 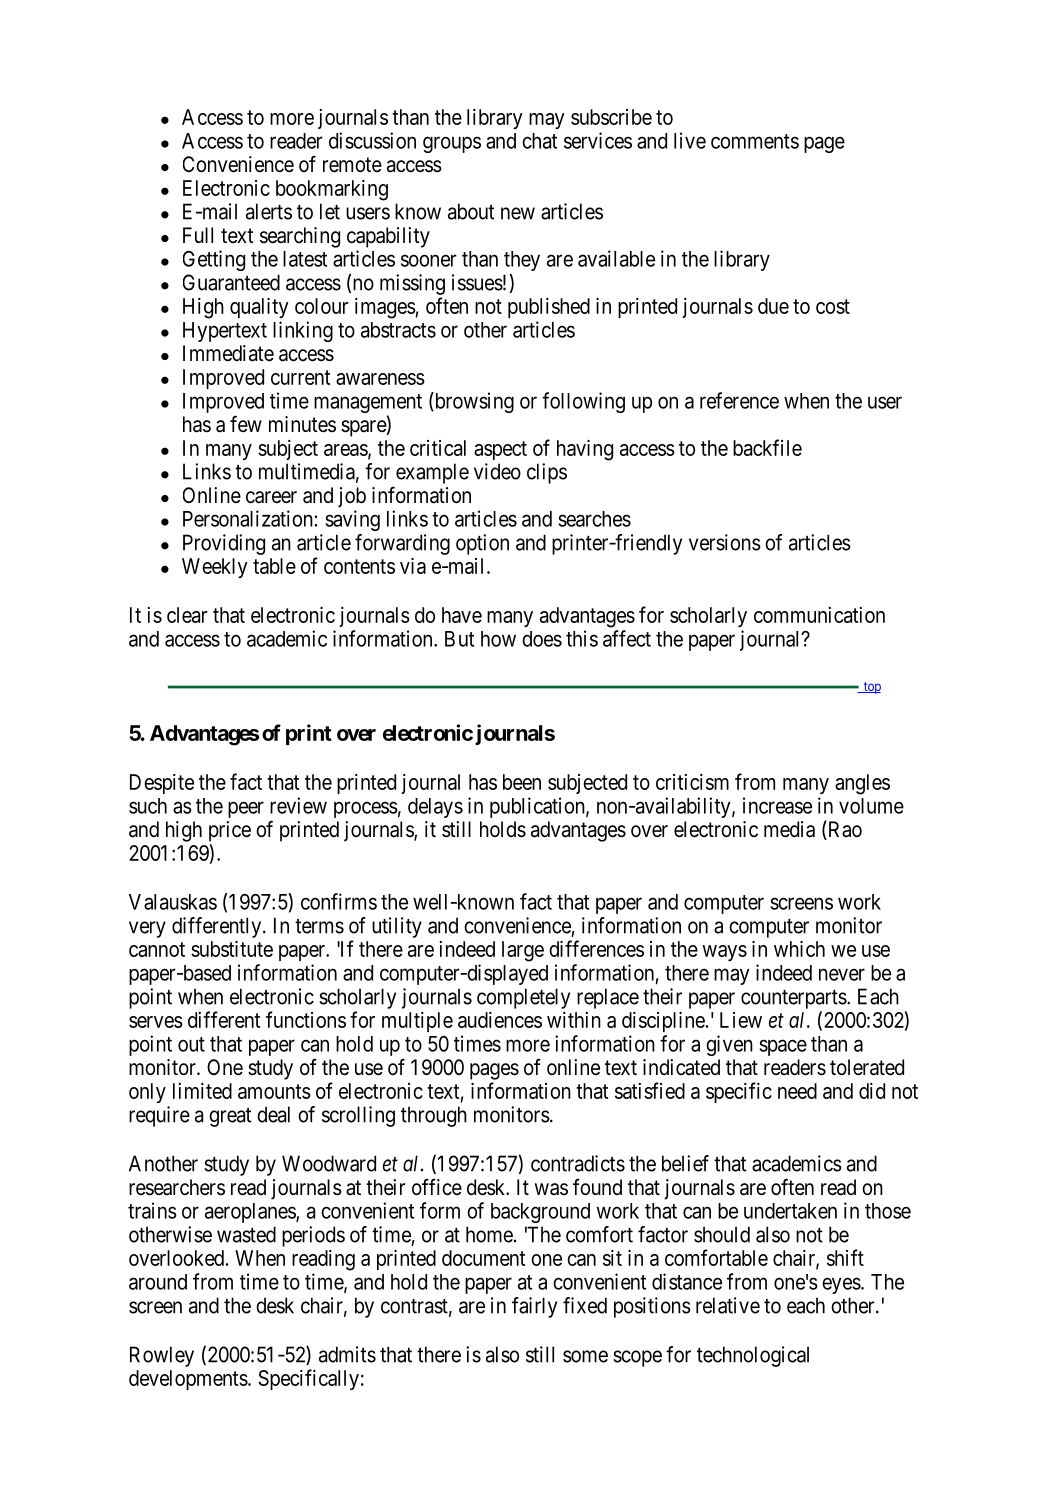 What do you see at coordinates (202, 1091) in the document?
I see `limited` at bounding box center [202, 1091].
